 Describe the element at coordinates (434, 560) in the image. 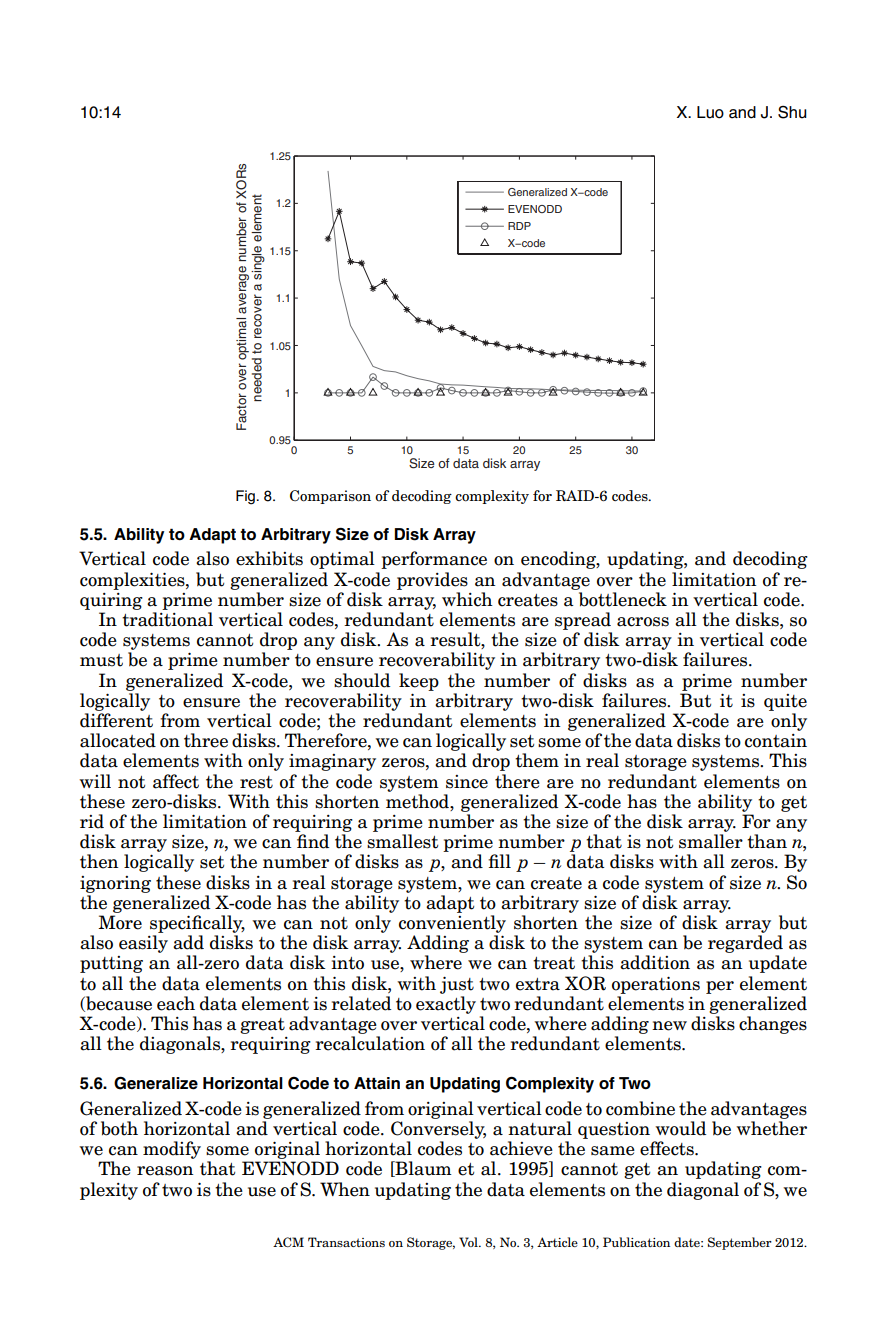

I see `performance` at that location.
